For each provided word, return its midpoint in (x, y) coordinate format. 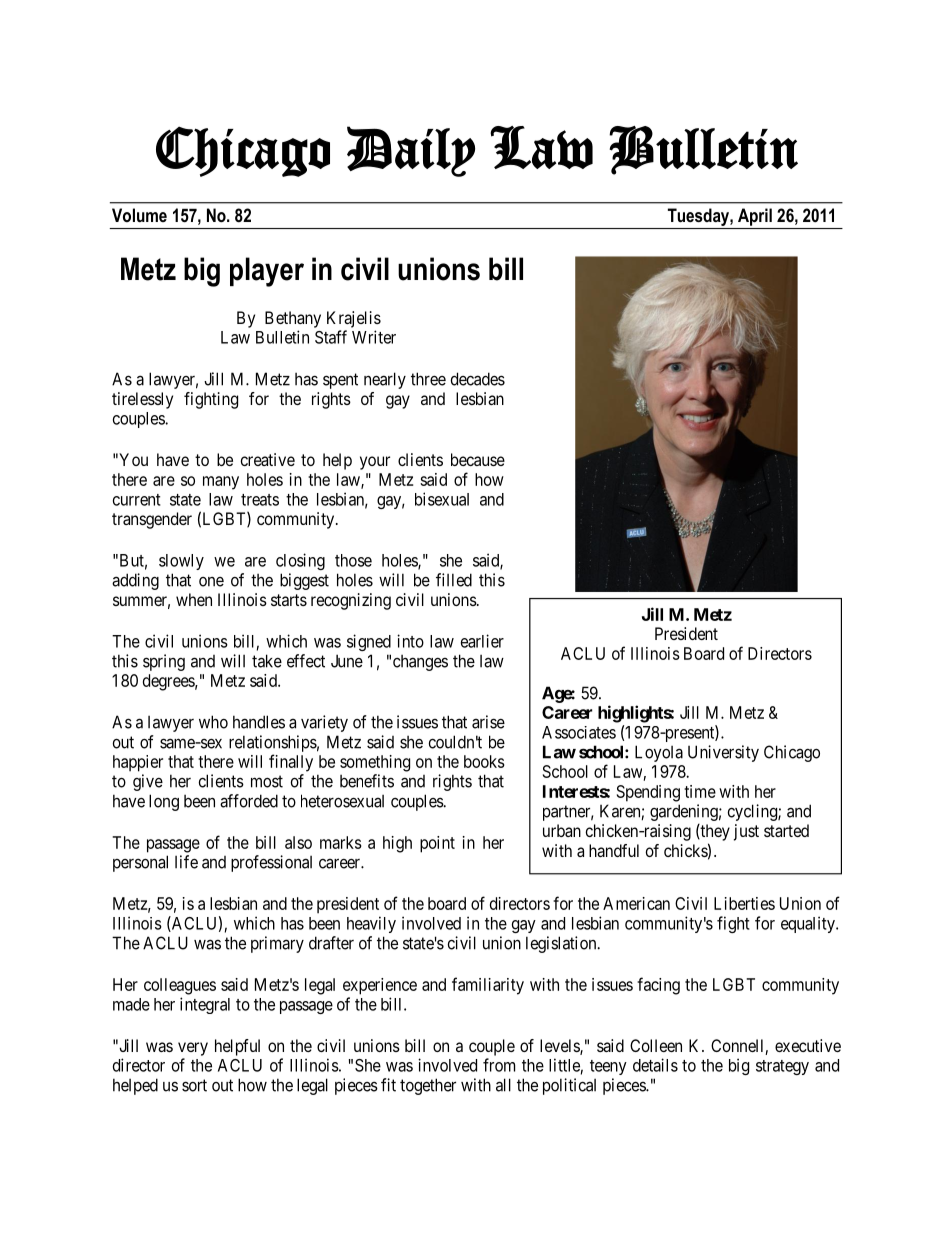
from (499, 1065)
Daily (411, 151)
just (746, 832)
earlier (482, 641)
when (194, 599)
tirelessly (142, 400)
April (755, 217)
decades (478, 379)
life (186, 862)
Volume (139, 215)
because (478, 459)
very (193, 1049)
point (437, 844)
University (723, 753)
